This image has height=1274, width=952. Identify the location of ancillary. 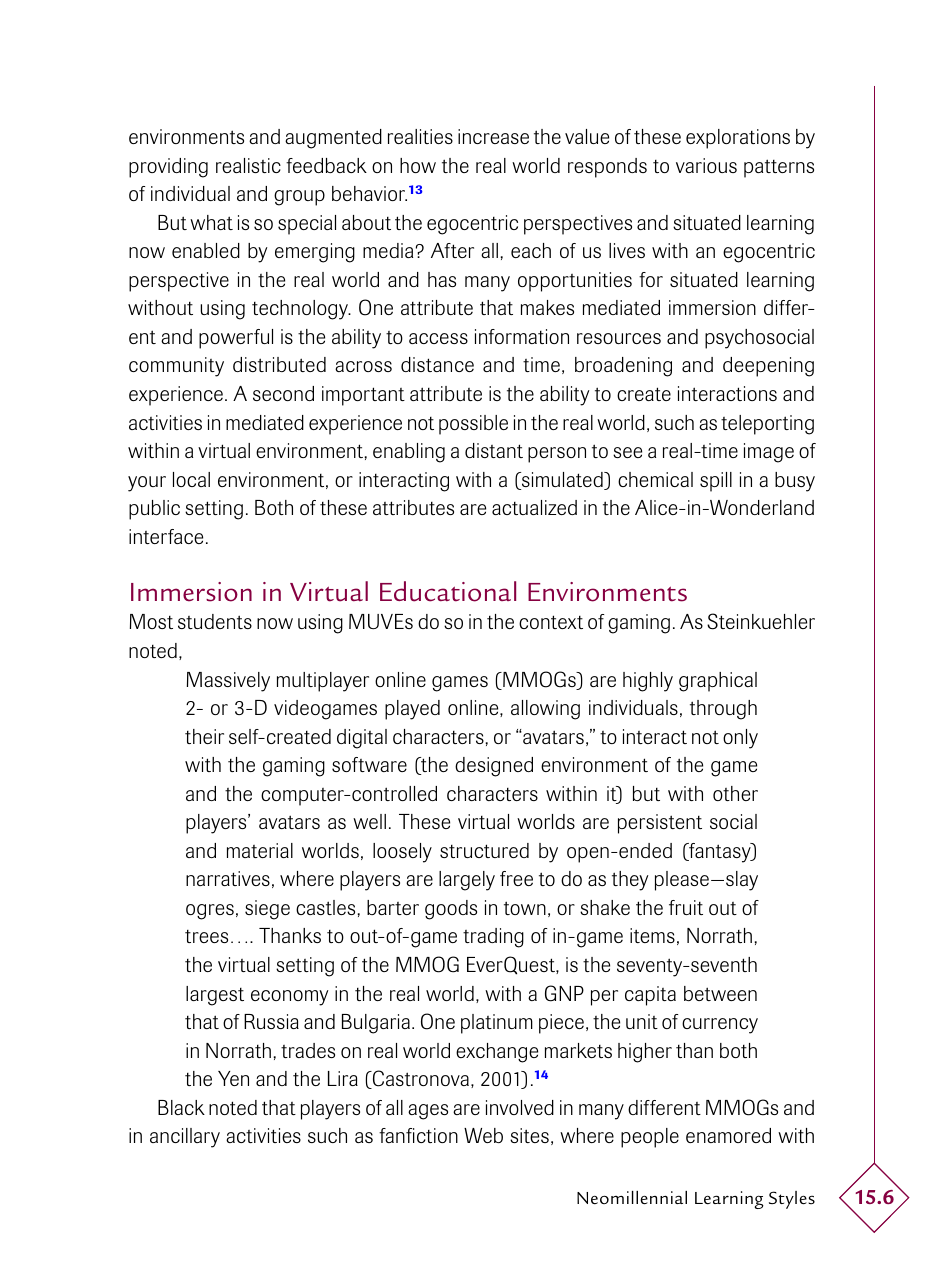
(185, 1138).
